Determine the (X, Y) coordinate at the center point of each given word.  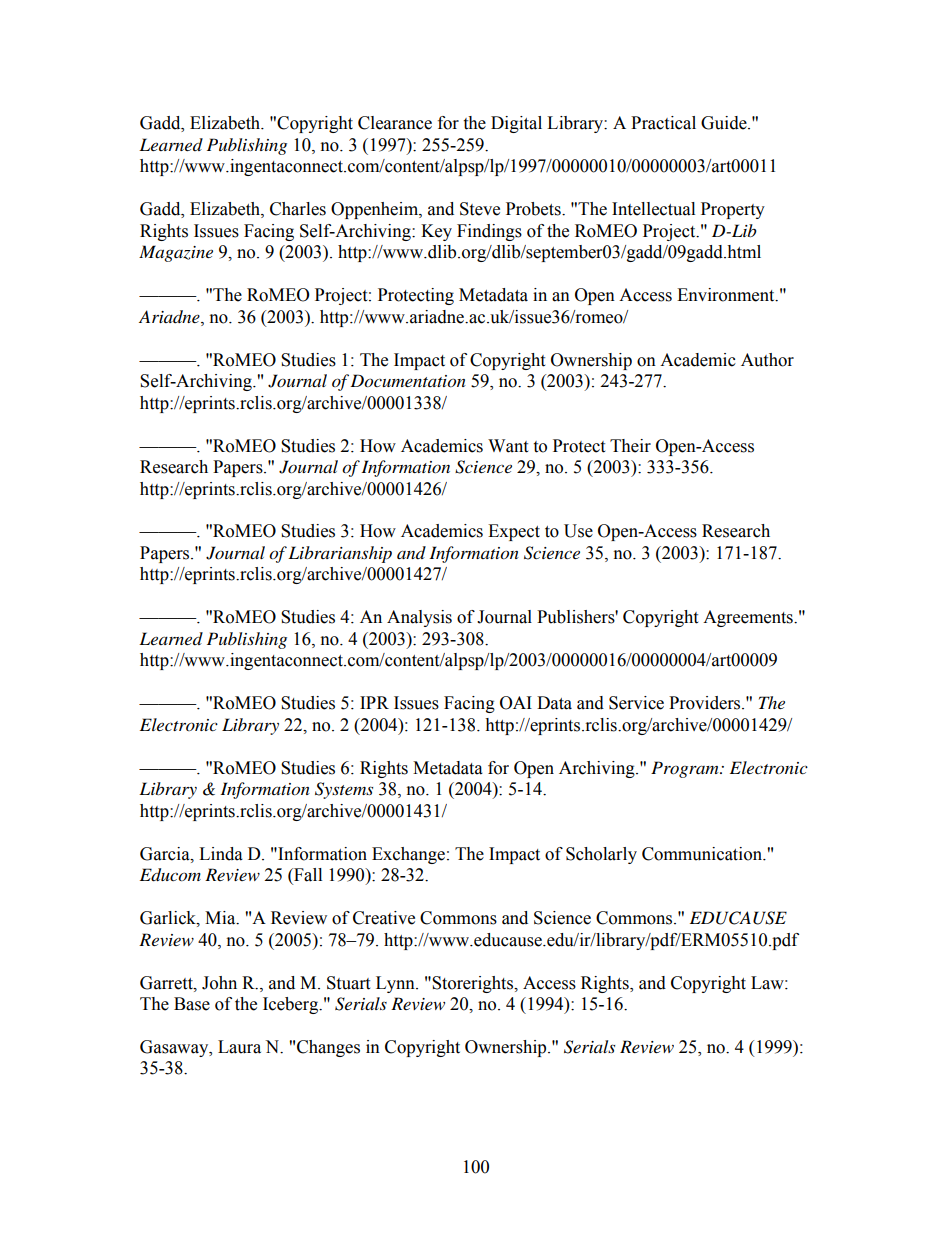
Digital (516, 124)
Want (508, 446)
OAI (516, 703)
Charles (298, 209)
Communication (703, 854)
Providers (706, 703)
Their (630, 446)
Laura (239, 1047)
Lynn (396, 984)
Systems (344, 790)
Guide (725, 123)
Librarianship (340, 554)
